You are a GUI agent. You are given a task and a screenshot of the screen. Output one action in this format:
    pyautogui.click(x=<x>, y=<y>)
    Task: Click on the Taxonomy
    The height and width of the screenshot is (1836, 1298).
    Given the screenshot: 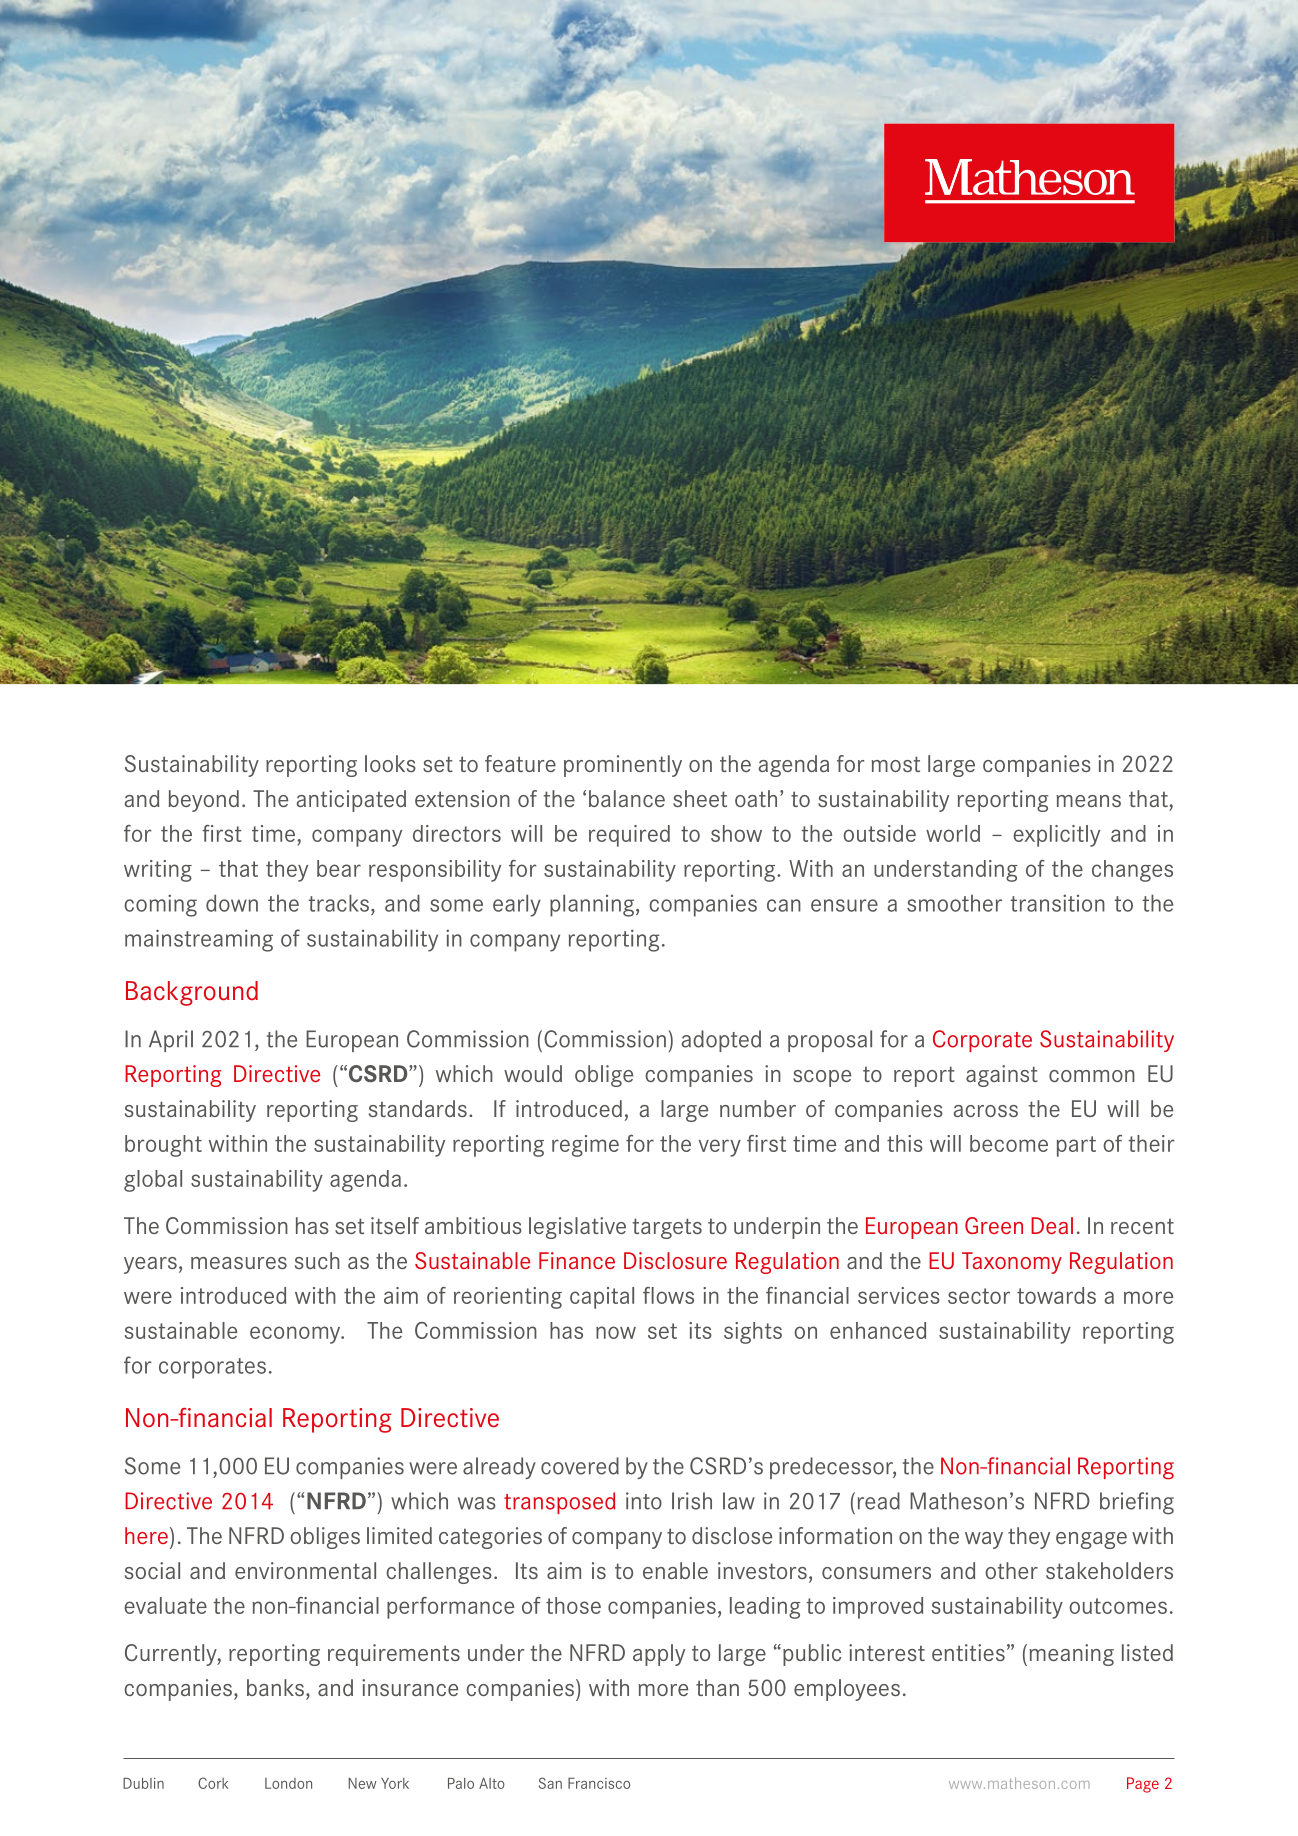 What is the action you would take?
    pyautogui.click(x=1012, y=1263)
